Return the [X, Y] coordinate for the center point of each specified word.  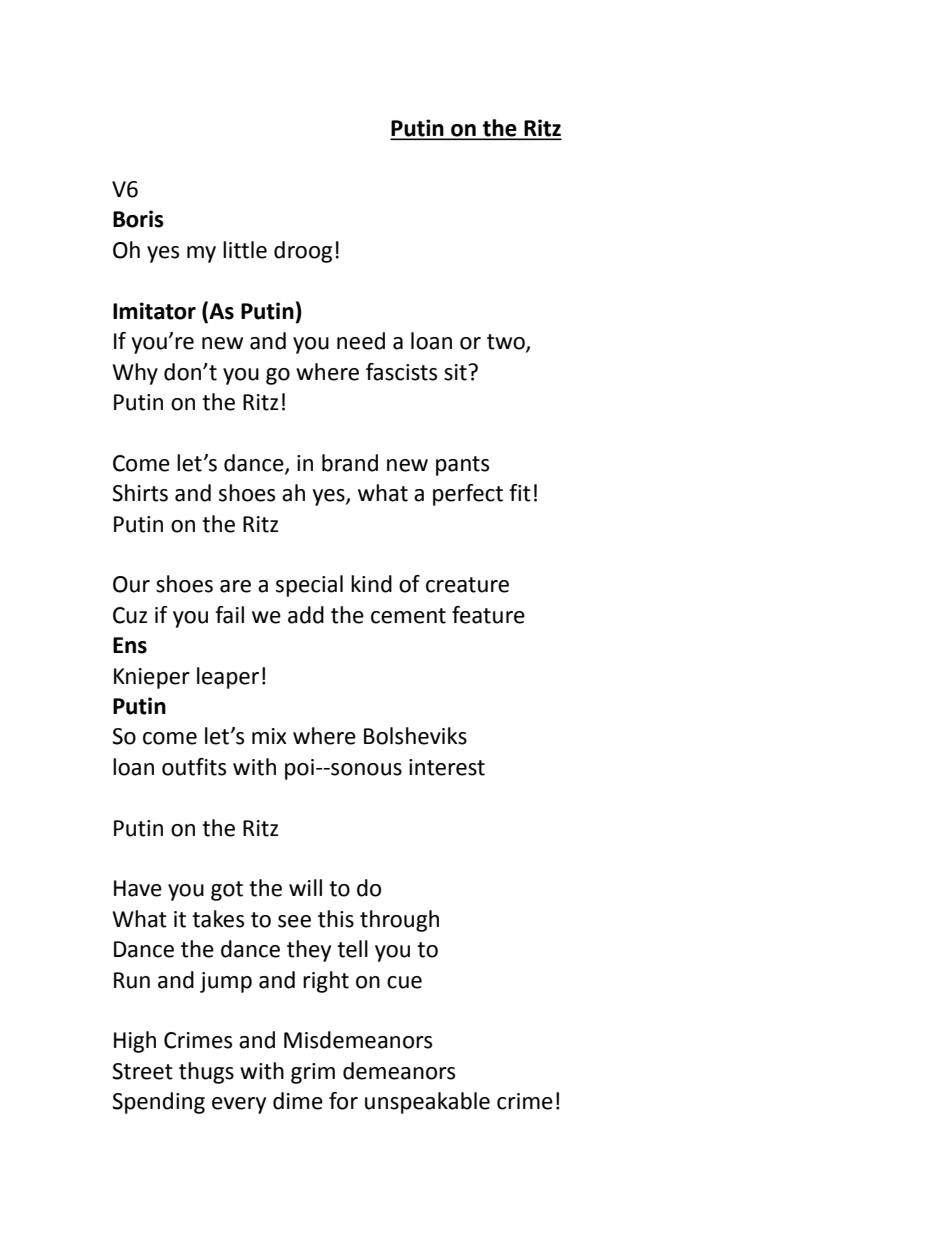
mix [269, 736]
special [309, 586]
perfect [468, 495]
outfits [194, 767]
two [507, 343]
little [245, 250]
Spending [158, 1103]
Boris [138, 219]
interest [447, 767]
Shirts [140, 493]
